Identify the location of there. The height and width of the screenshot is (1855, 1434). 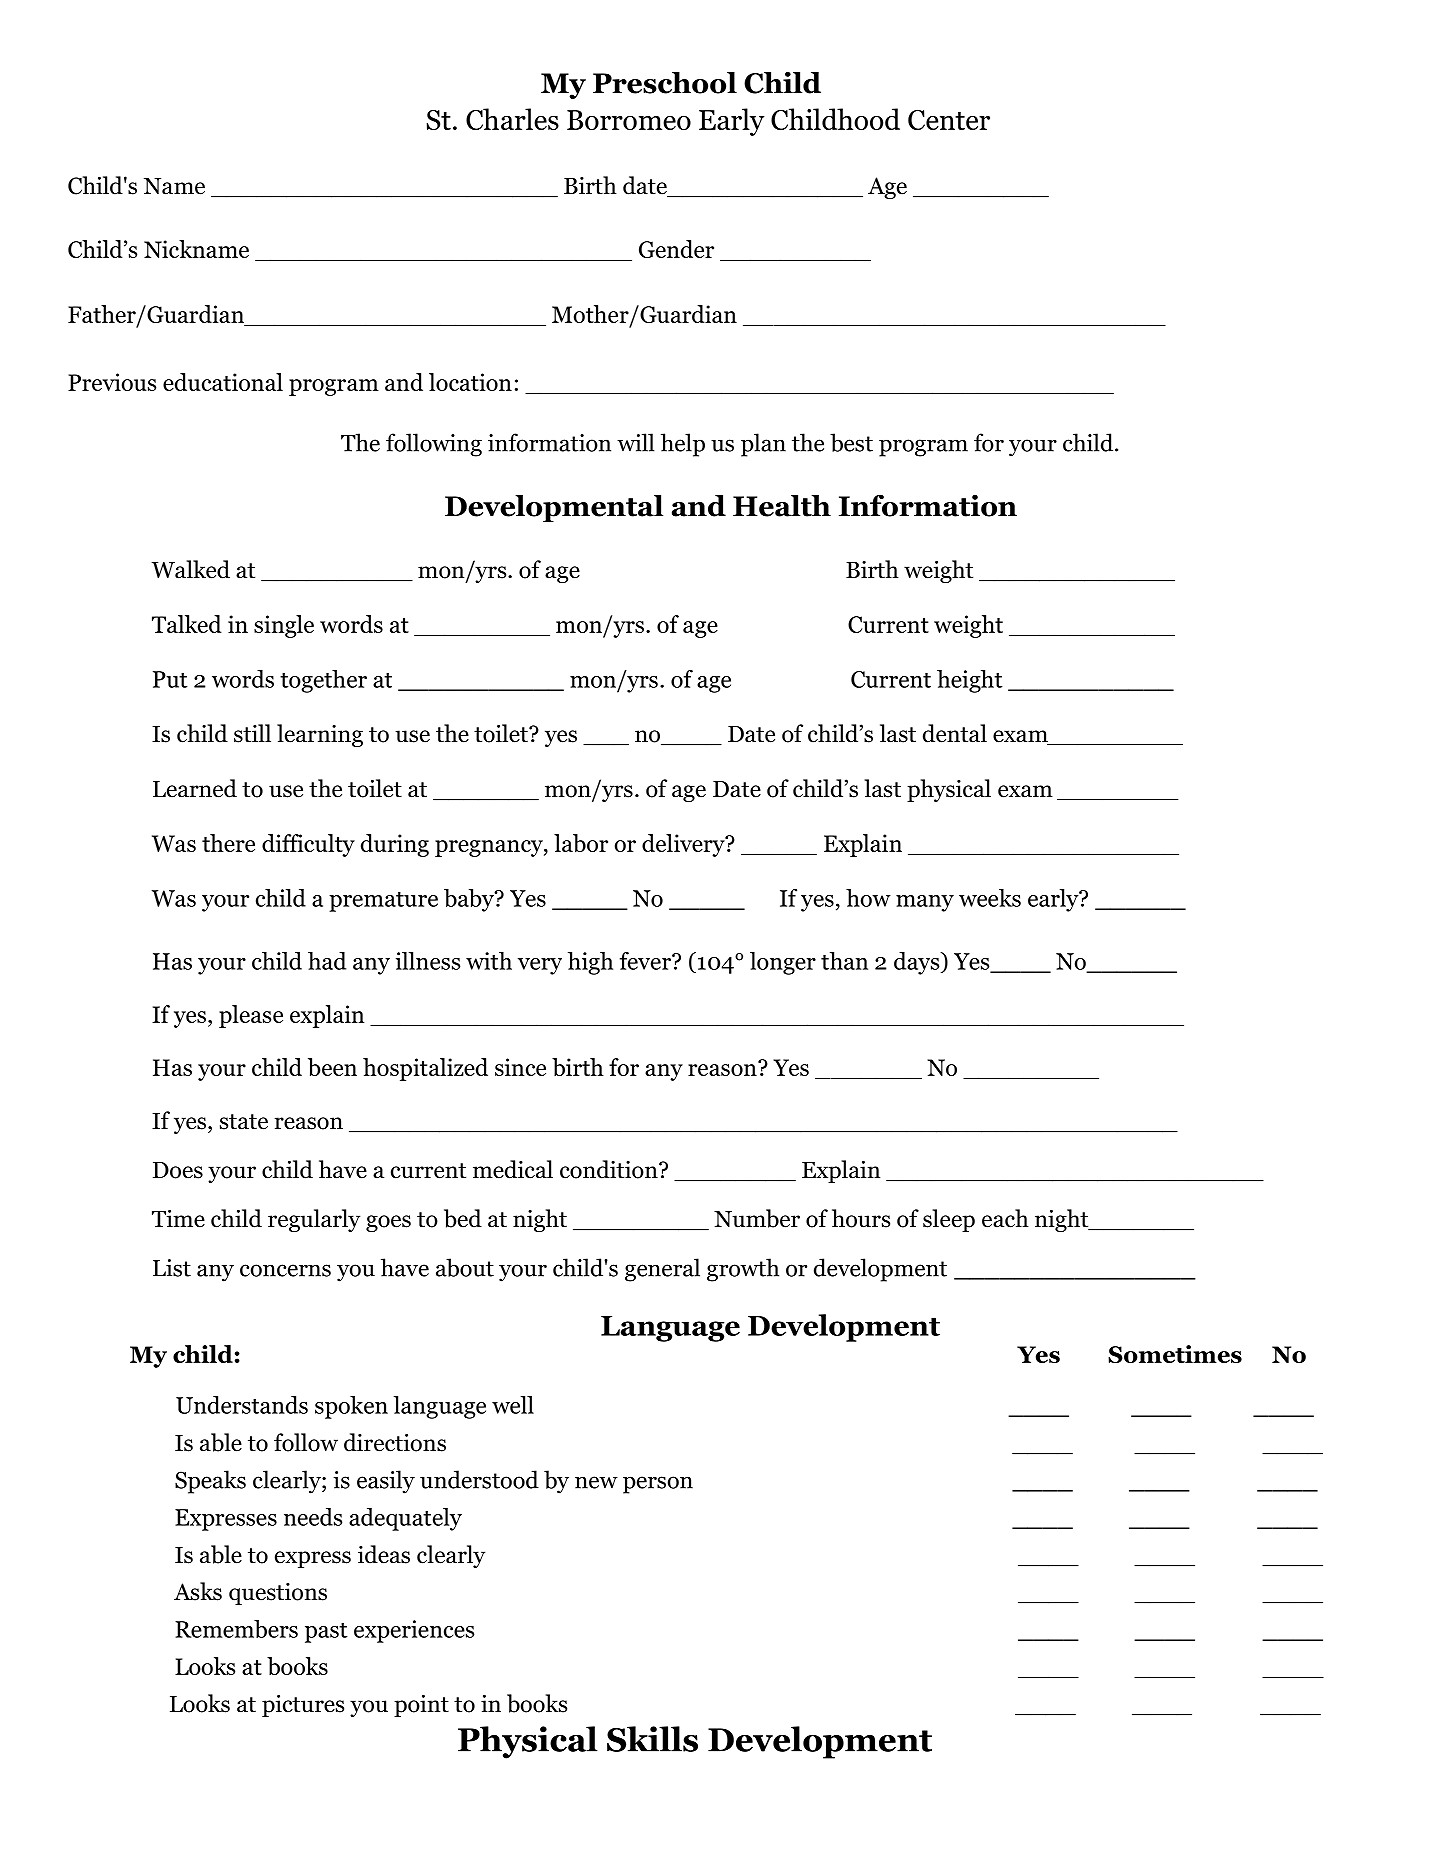
(228, 843).
